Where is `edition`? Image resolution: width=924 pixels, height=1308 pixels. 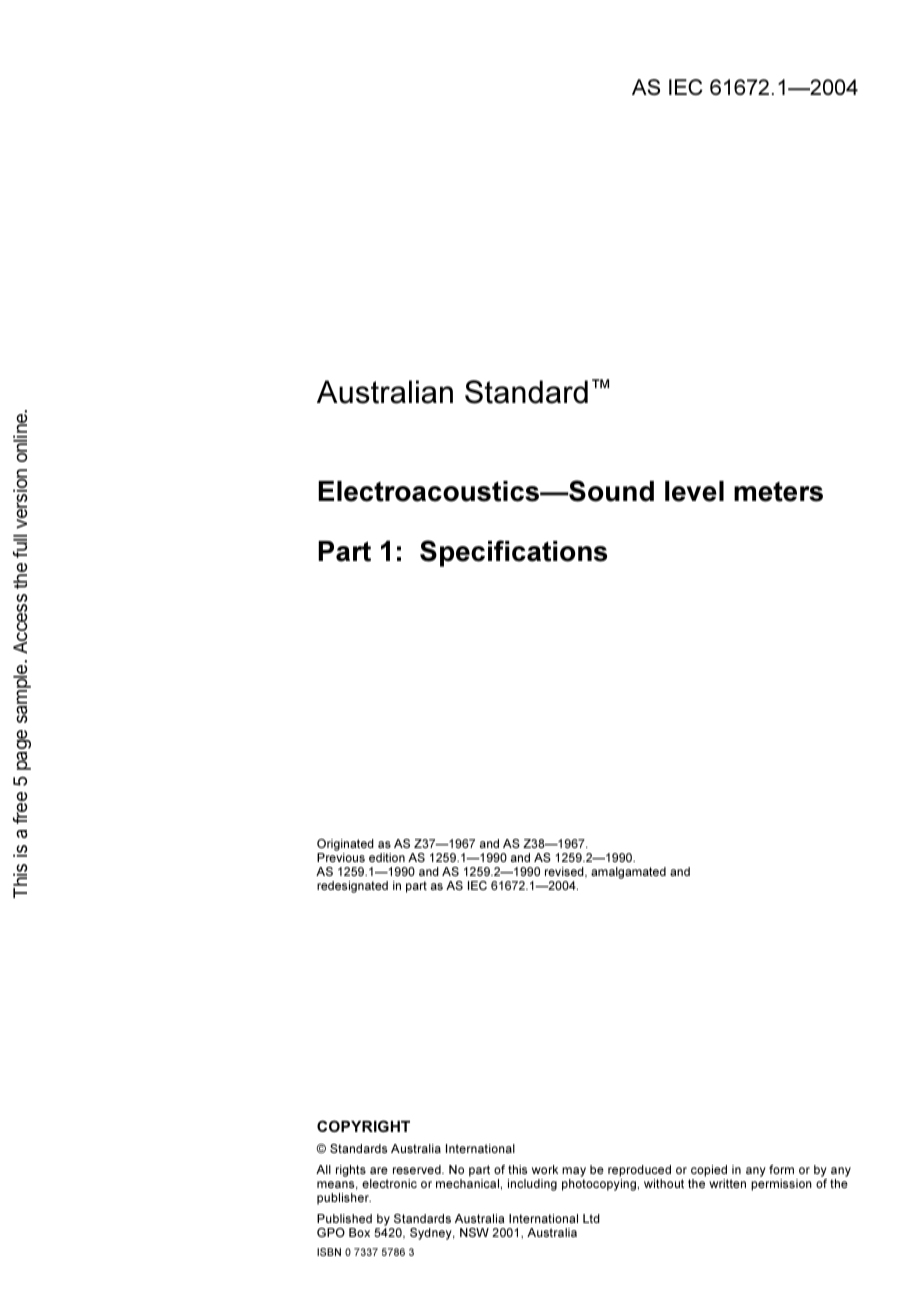
edition is located at coordinates (387, 857).
